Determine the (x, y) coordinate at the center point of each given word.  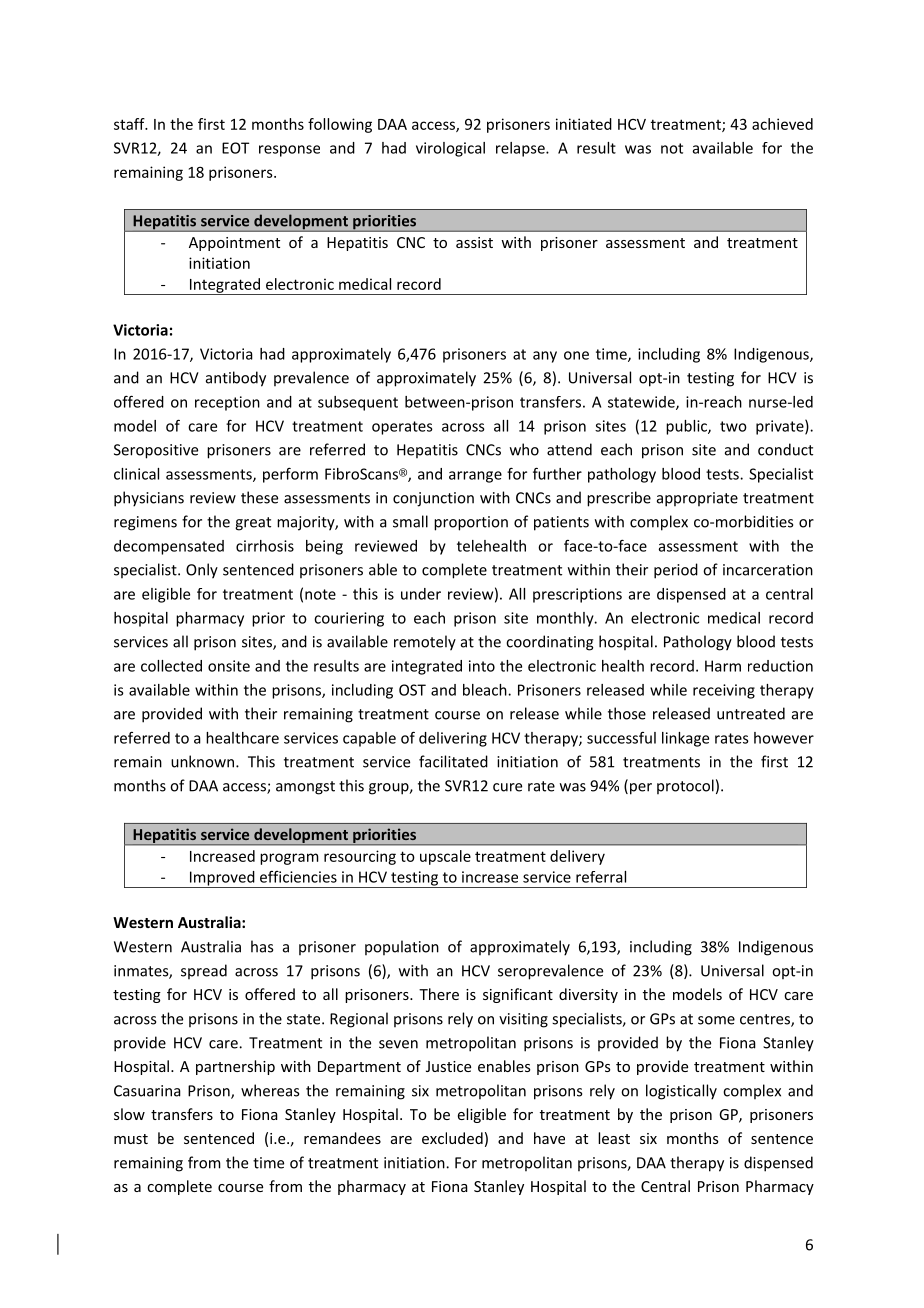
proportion (471, 523)
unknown (204, 761)
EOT (235, 148)
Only (202, 571)
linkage (685, 739)
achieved (782, 124)
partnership (235, 1067)
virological (450, 149)
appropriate (697, 499)
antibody (236, 379)
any (545, 357)
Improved (222, 879)
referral (601, 877)
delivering (453, 739)
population (402, 947)
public (687, 427)
